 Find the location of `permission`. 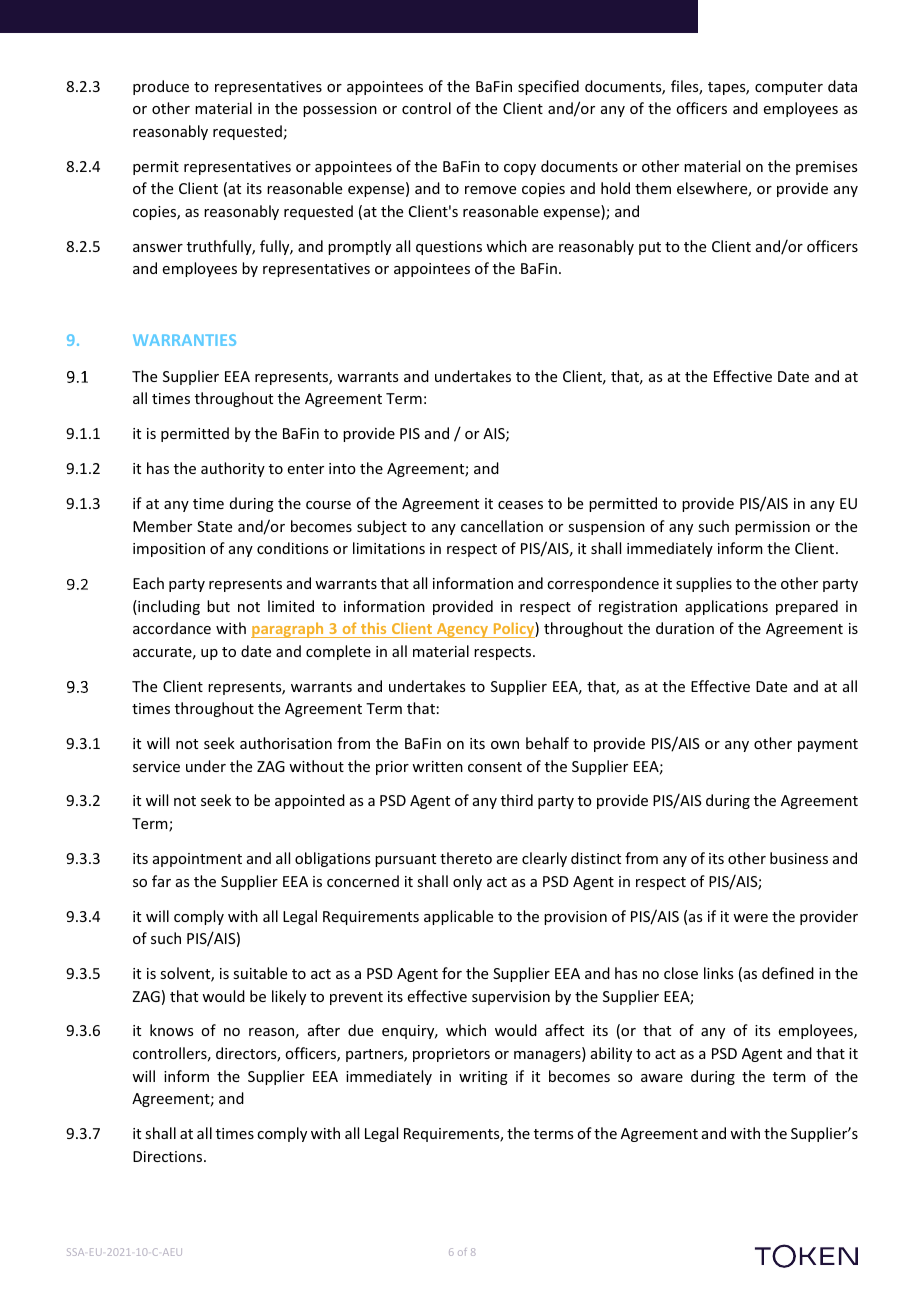

permission is located at coordinates (772, 528).
